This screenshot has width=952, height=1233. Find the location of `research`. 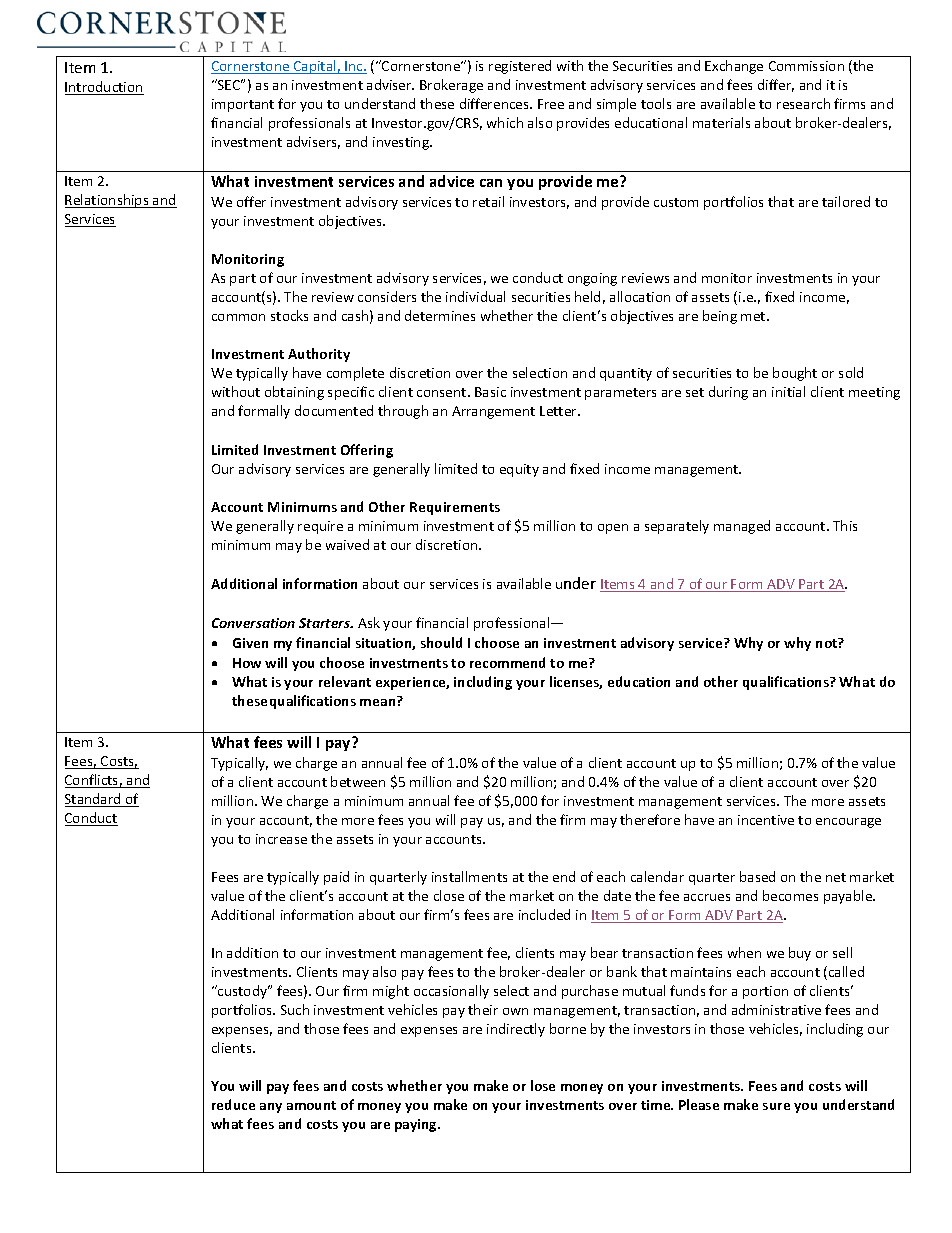

research is located at coordinates (803, 103).
